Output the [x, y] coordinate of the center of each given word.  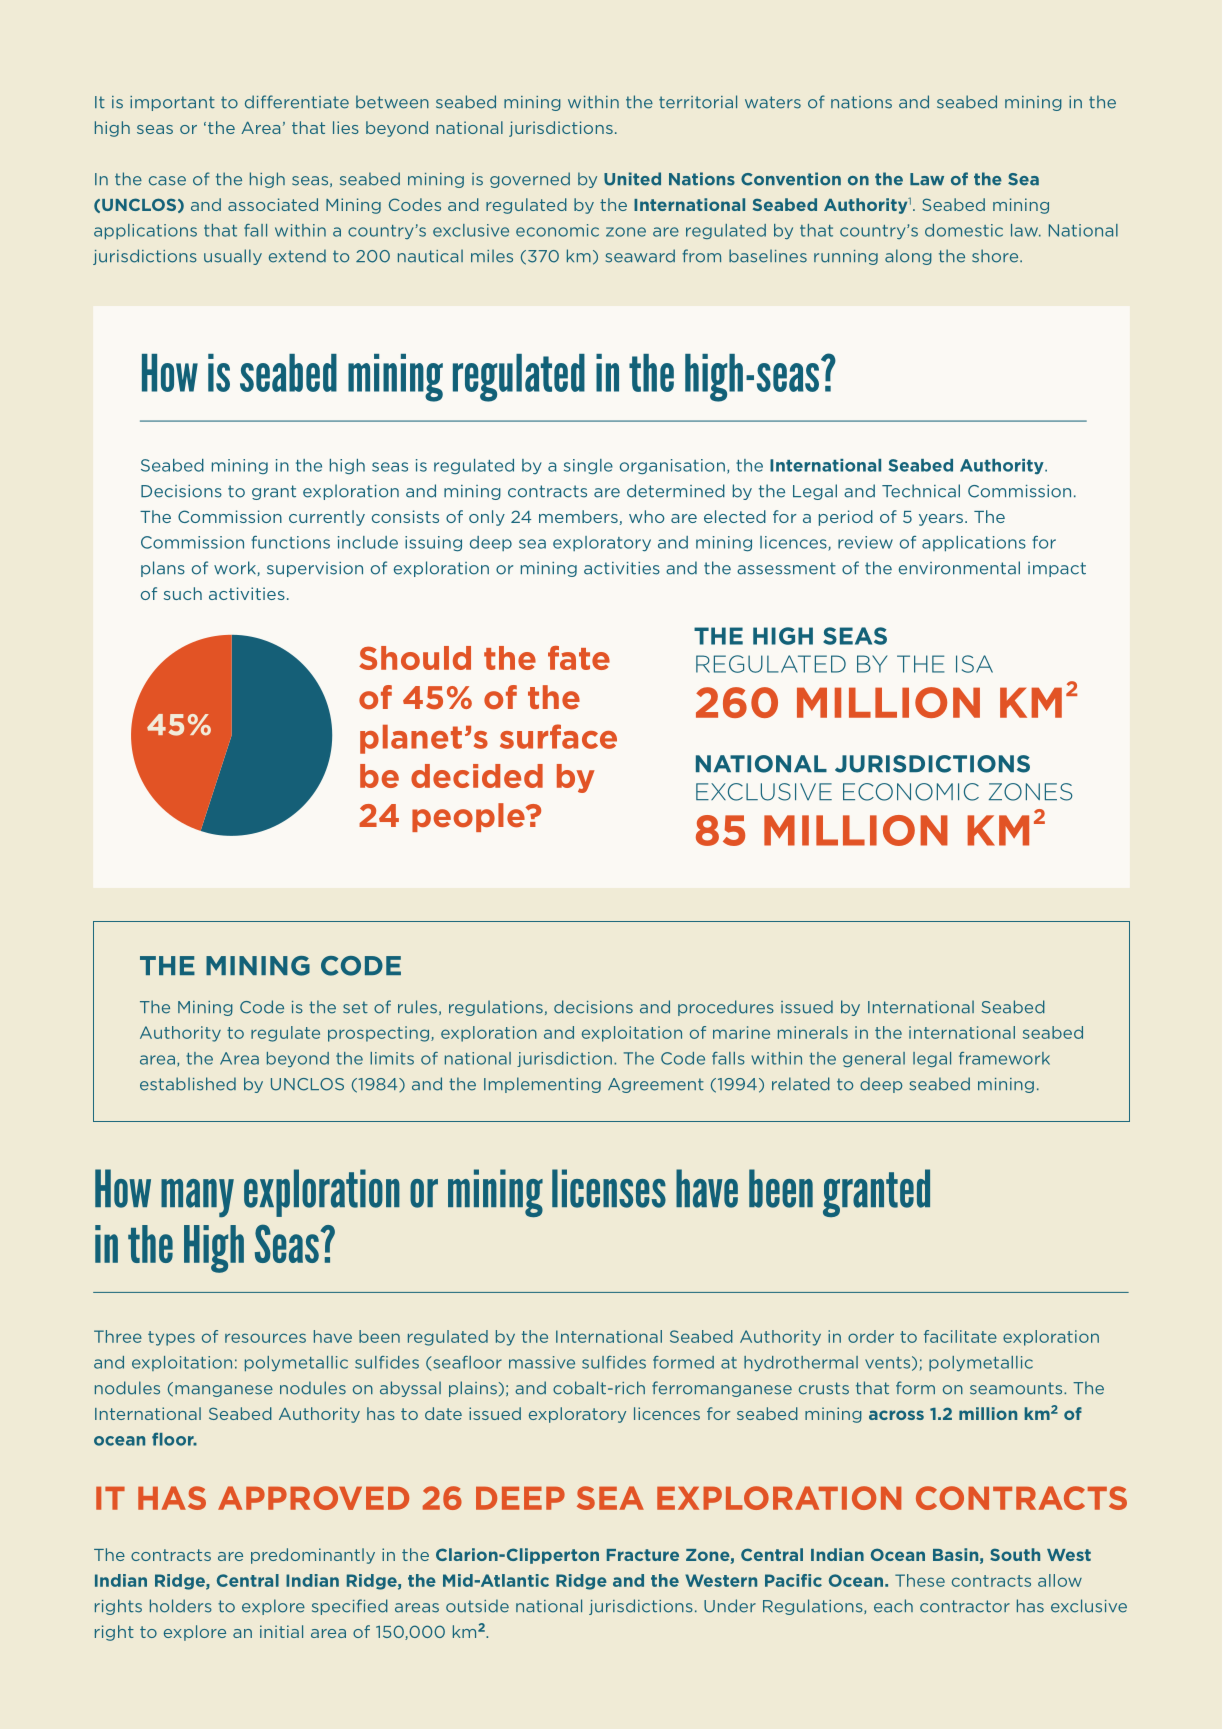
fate [579, 658]
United [632, 179]
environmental [959, 568]
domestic [964, 230]
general [874, 1059]
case [167, 181]
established [188, 1084]
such [183, 593]
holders [181, 1606]
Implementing [542, 1085]
